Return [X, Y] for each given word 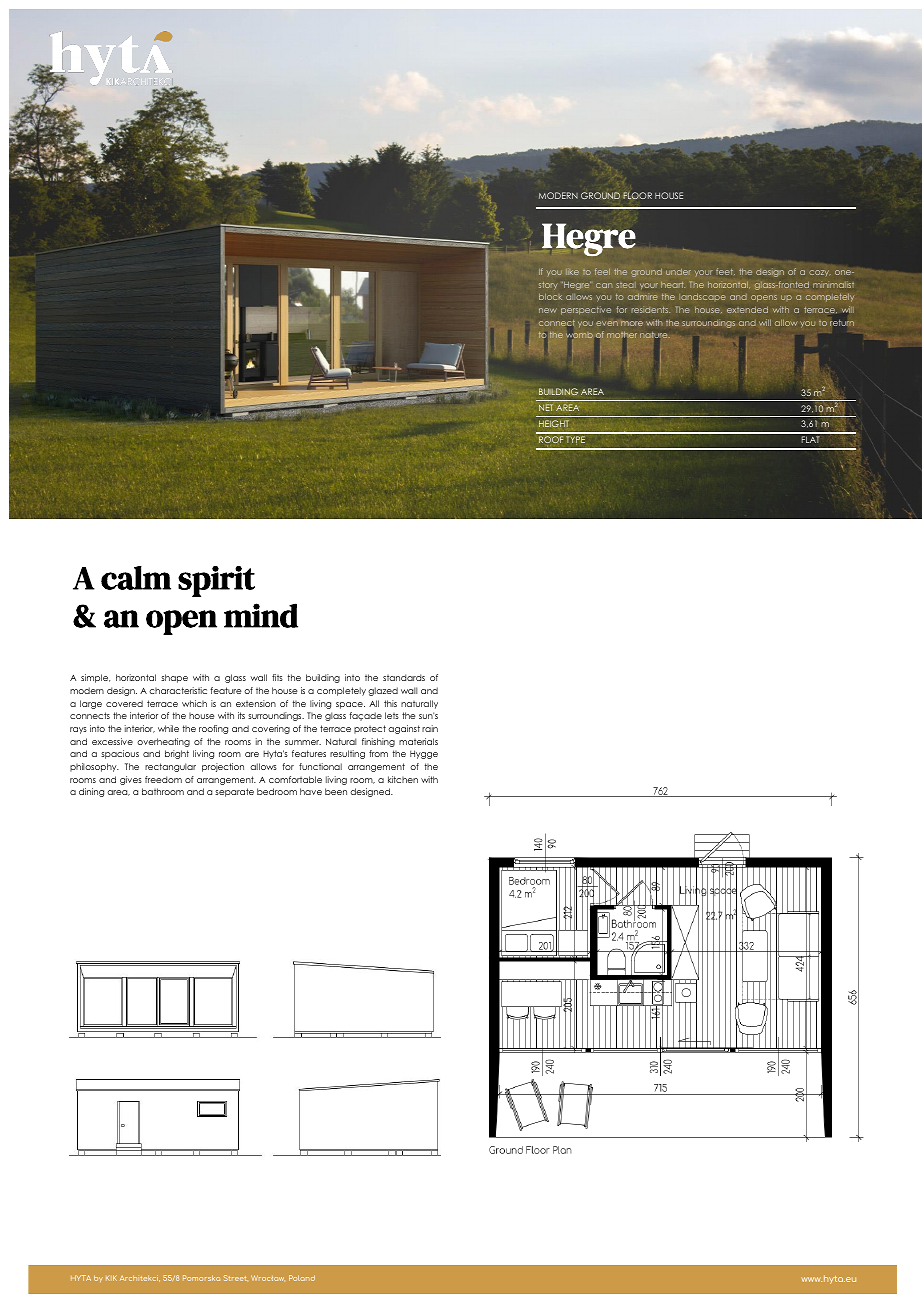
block [550, 296]
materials [418, 741]
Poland [302, 1278]
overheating [163, 742]
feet [725, 271]
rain [430, 728]
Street [236, 1278]
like [572, 271]
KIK [111, 1278]
